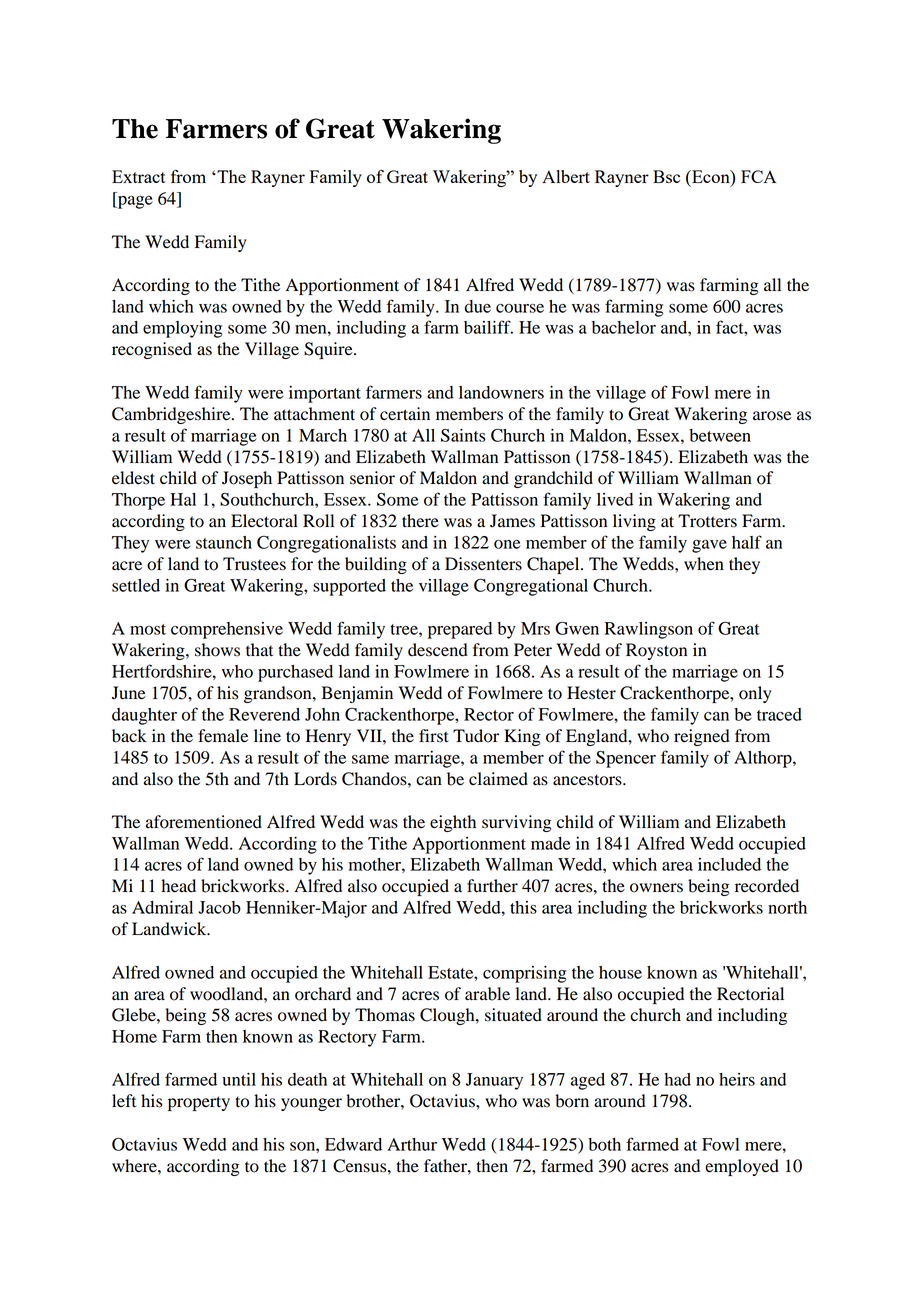 This screenshot has width=924, height=1308. What do you see at coordinates (199, 1103) in the screenshot?
I see `property` at bounding box center [199, 1103].
